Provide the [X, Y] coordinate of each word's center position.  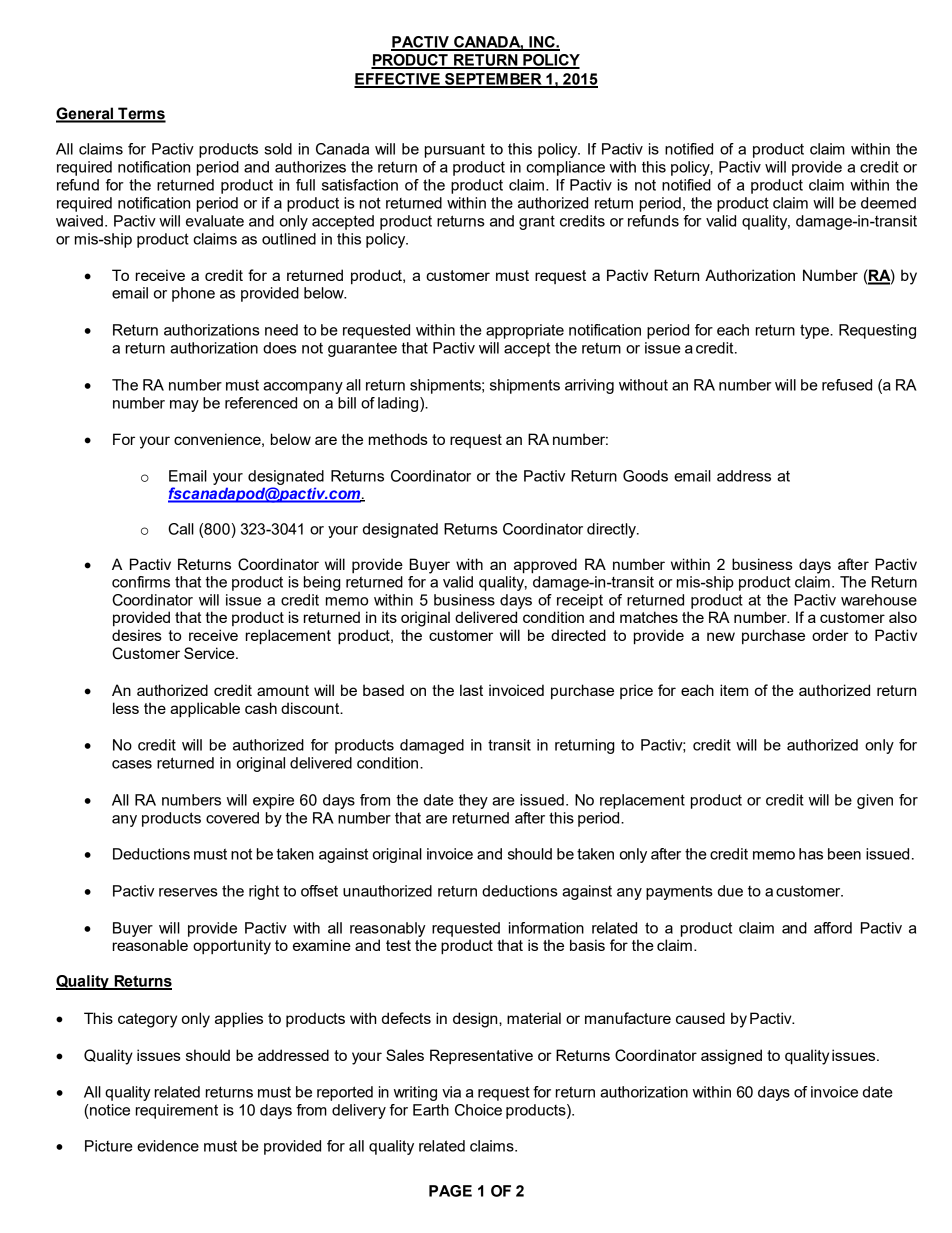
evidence [168, 1146]
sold [278, 149]
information [546, 928]
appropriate [525, 331]
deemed [888, 203]
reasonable [150, 945]
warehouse [879, 600]
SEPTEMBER [493, 80]
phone [193, 294]
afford [833, 928]
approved [545, 566]
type [816, 331]
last [471, 690]
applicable [205, 710]
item [734, 690]
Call [181, 529]
